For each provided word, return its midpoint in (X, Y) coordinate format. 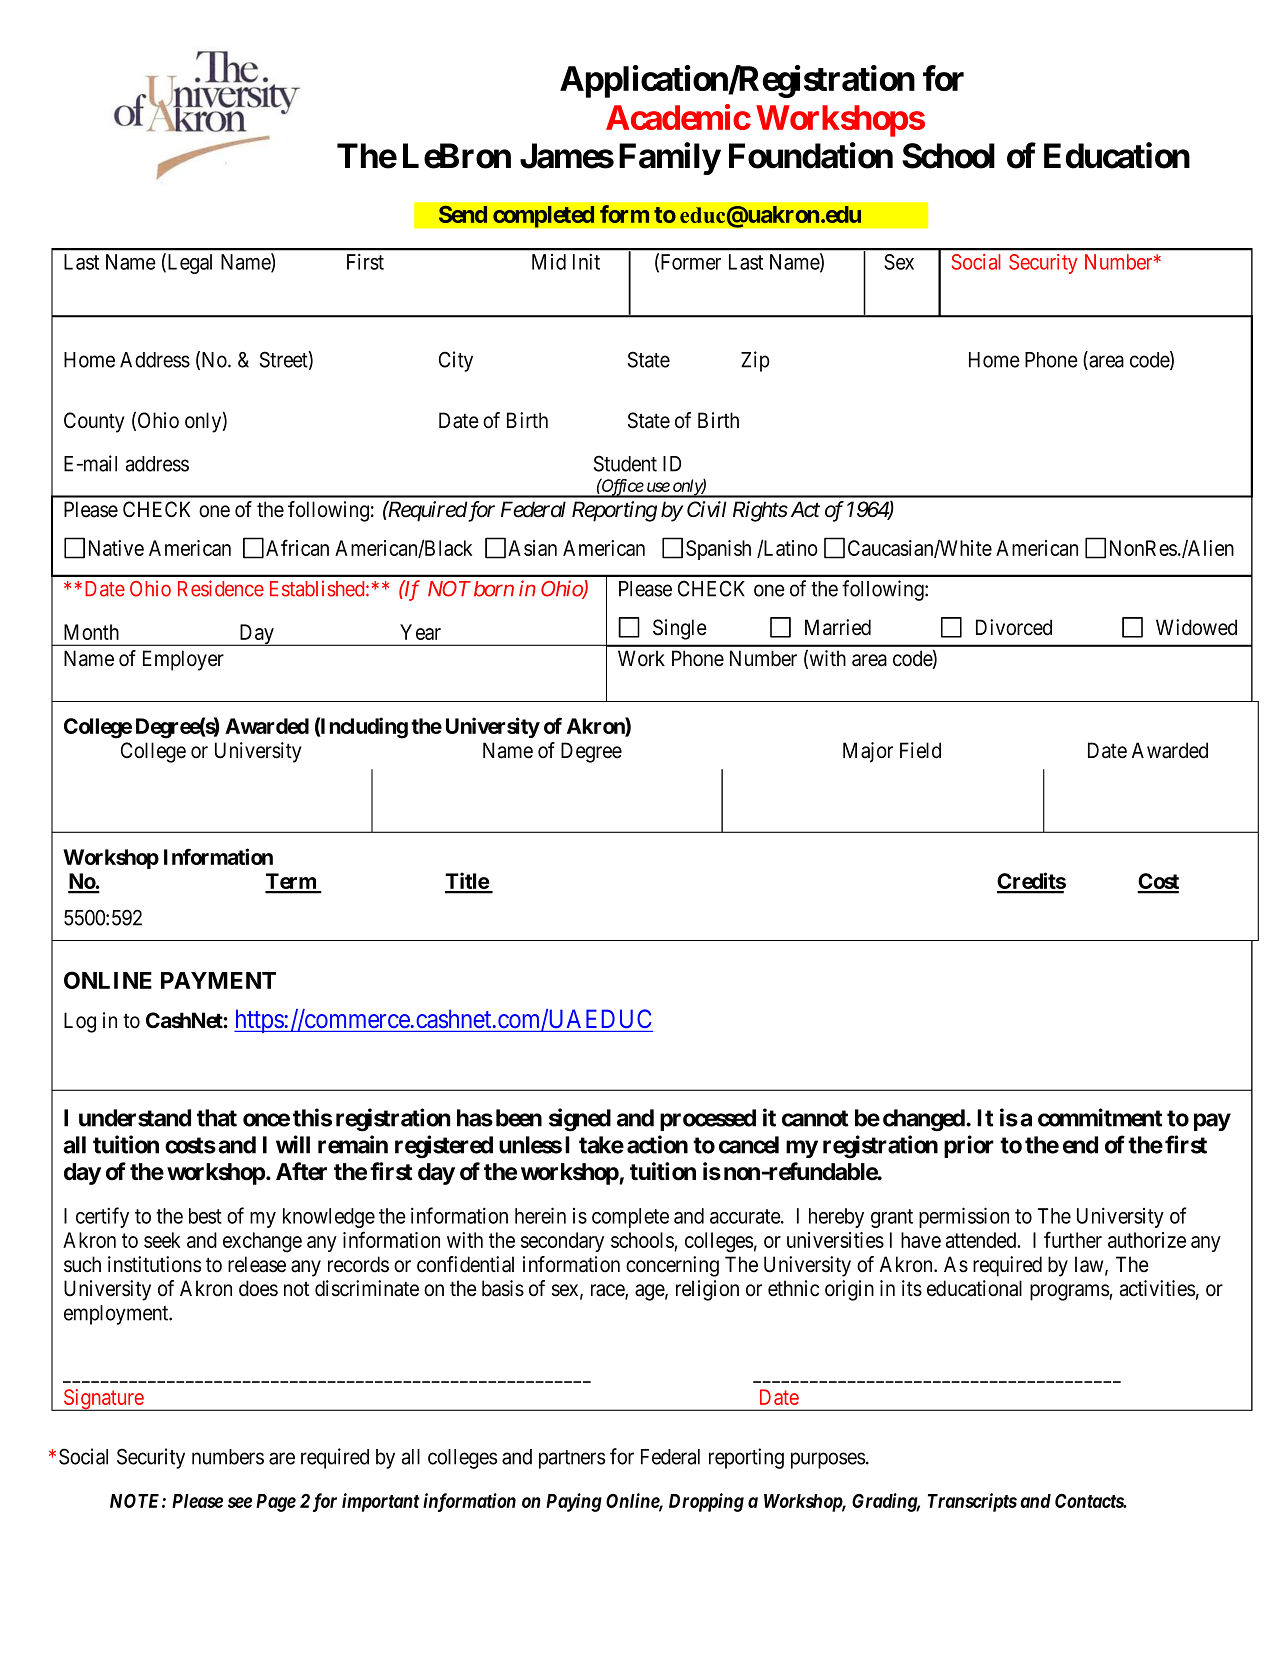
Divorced (1014, 627)
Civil (706, 509)
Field (920, 750)
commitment (1100, 1117)
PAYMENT (218, 980)
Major (868, 752)
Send (463, 214)
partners (572, 1459)
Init (586, 261)
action (657, 1144)
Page (276, 1503)
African (297, 547)
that (217, 1118)
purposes (828, 1460)
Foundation (811, 155)
